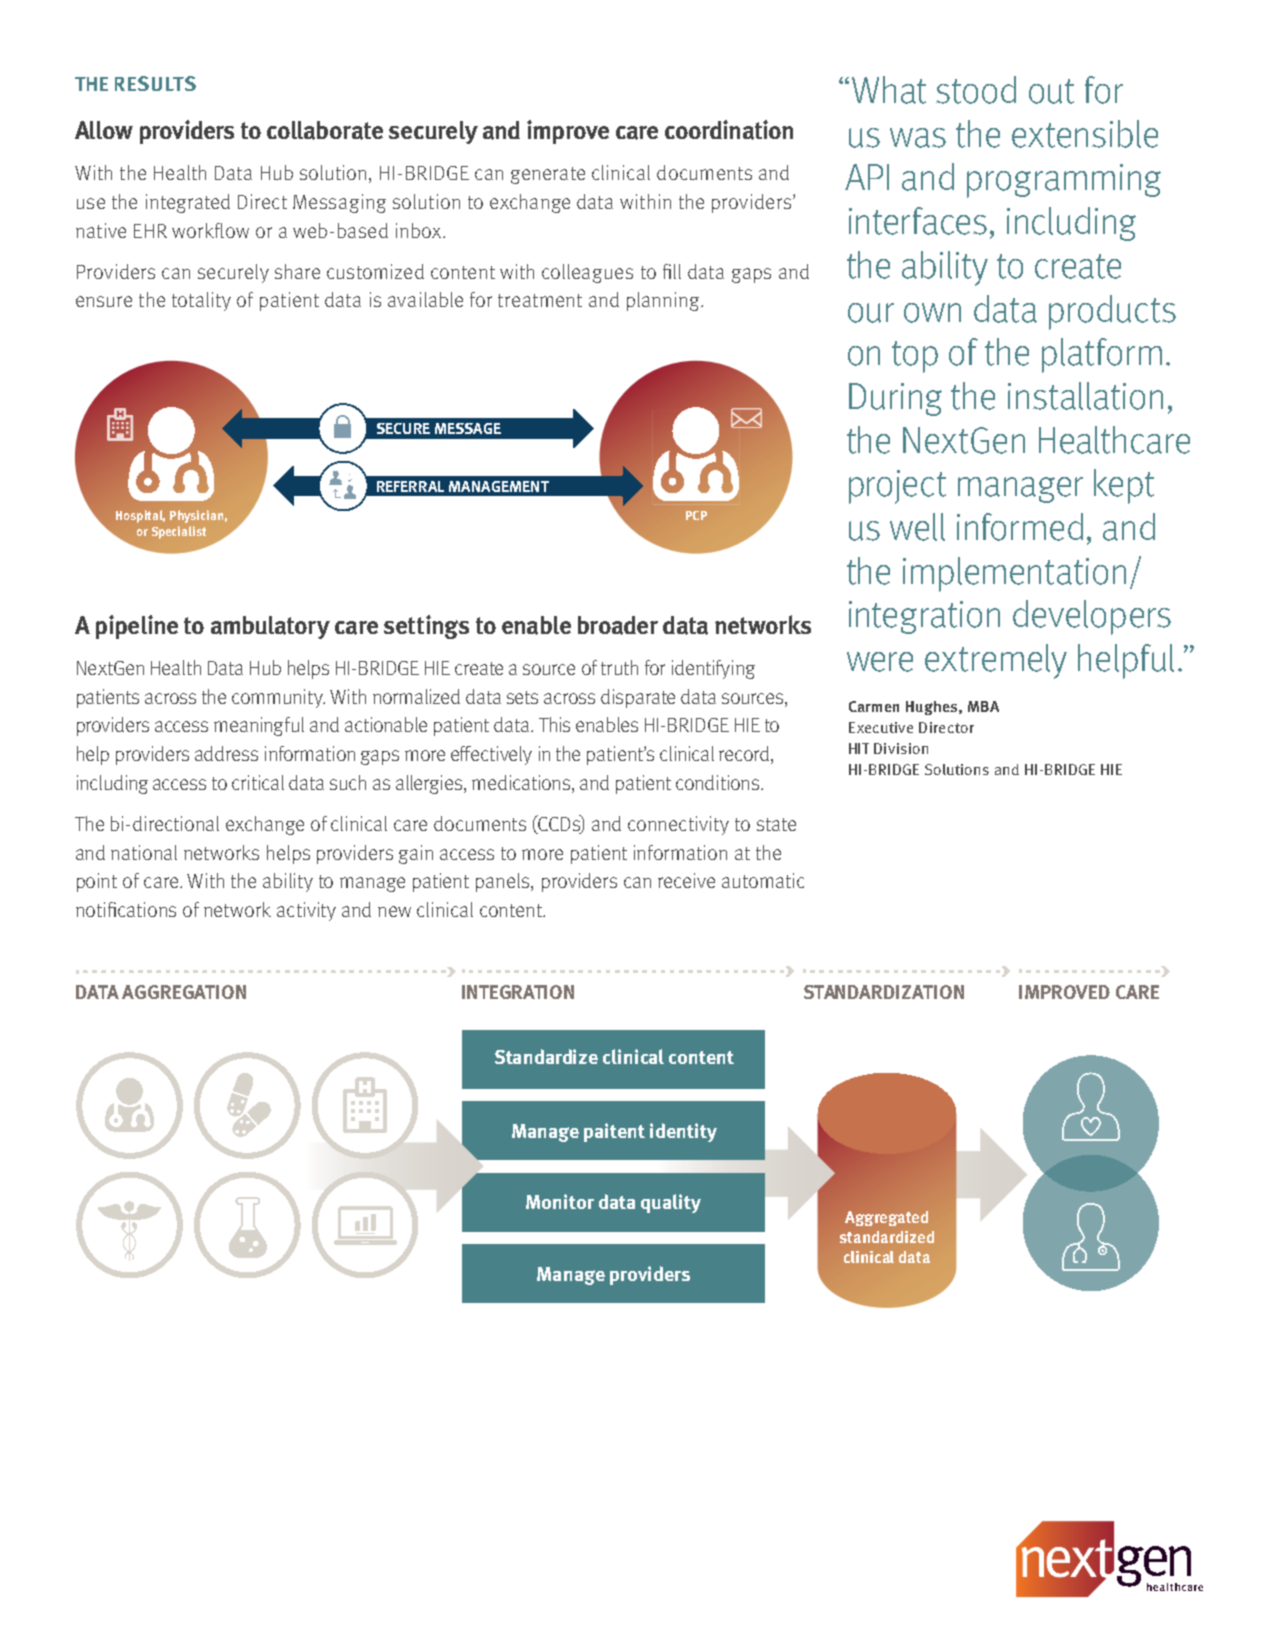 The height and width of the image is (1647, 1273). Describe the element at coordinates (886, 1218) in the image. I see `Aggregated` at that location.
